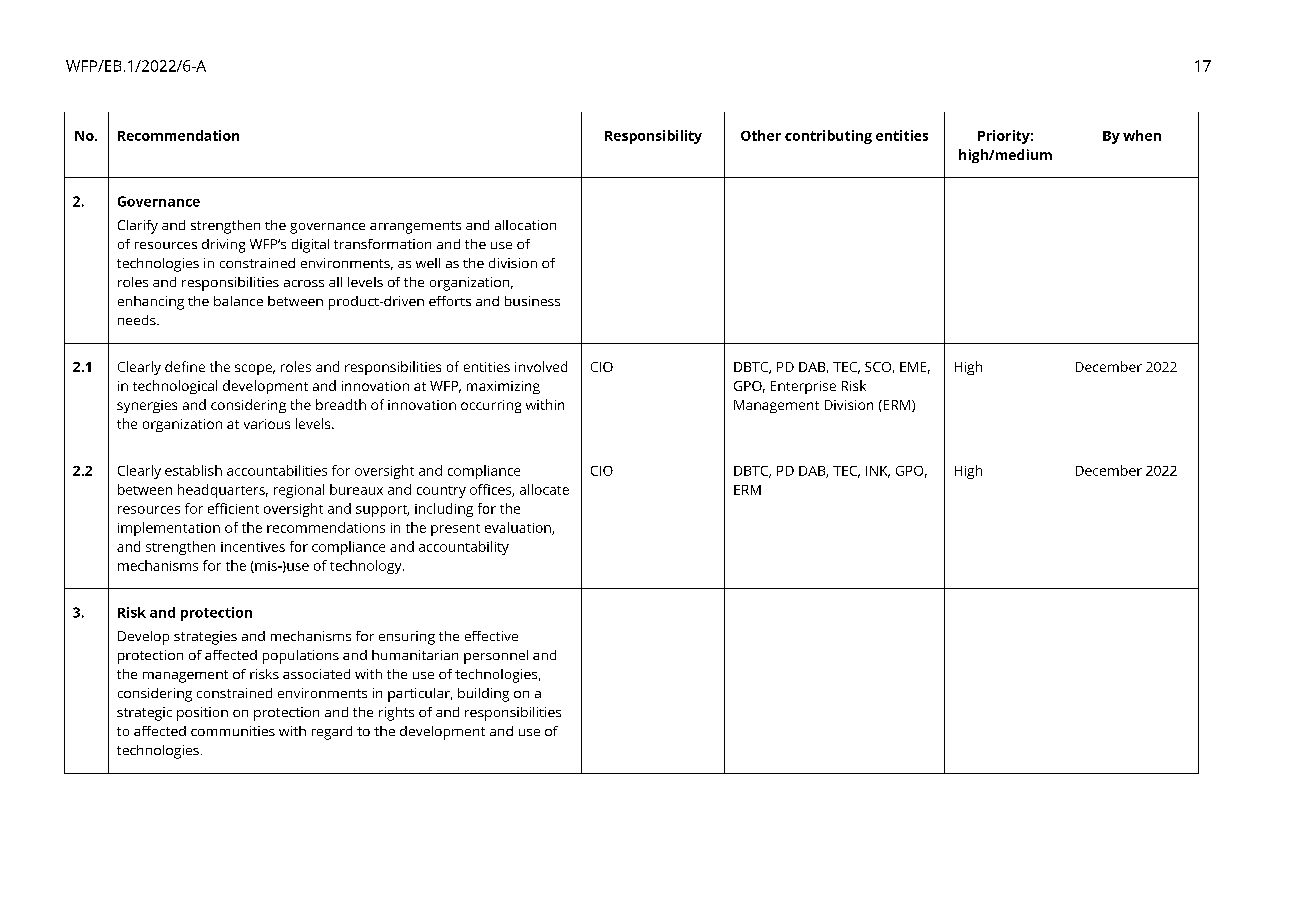  Describe the element at coordinates (253, 547) in the screenshot. I see `incentives` at that location.
